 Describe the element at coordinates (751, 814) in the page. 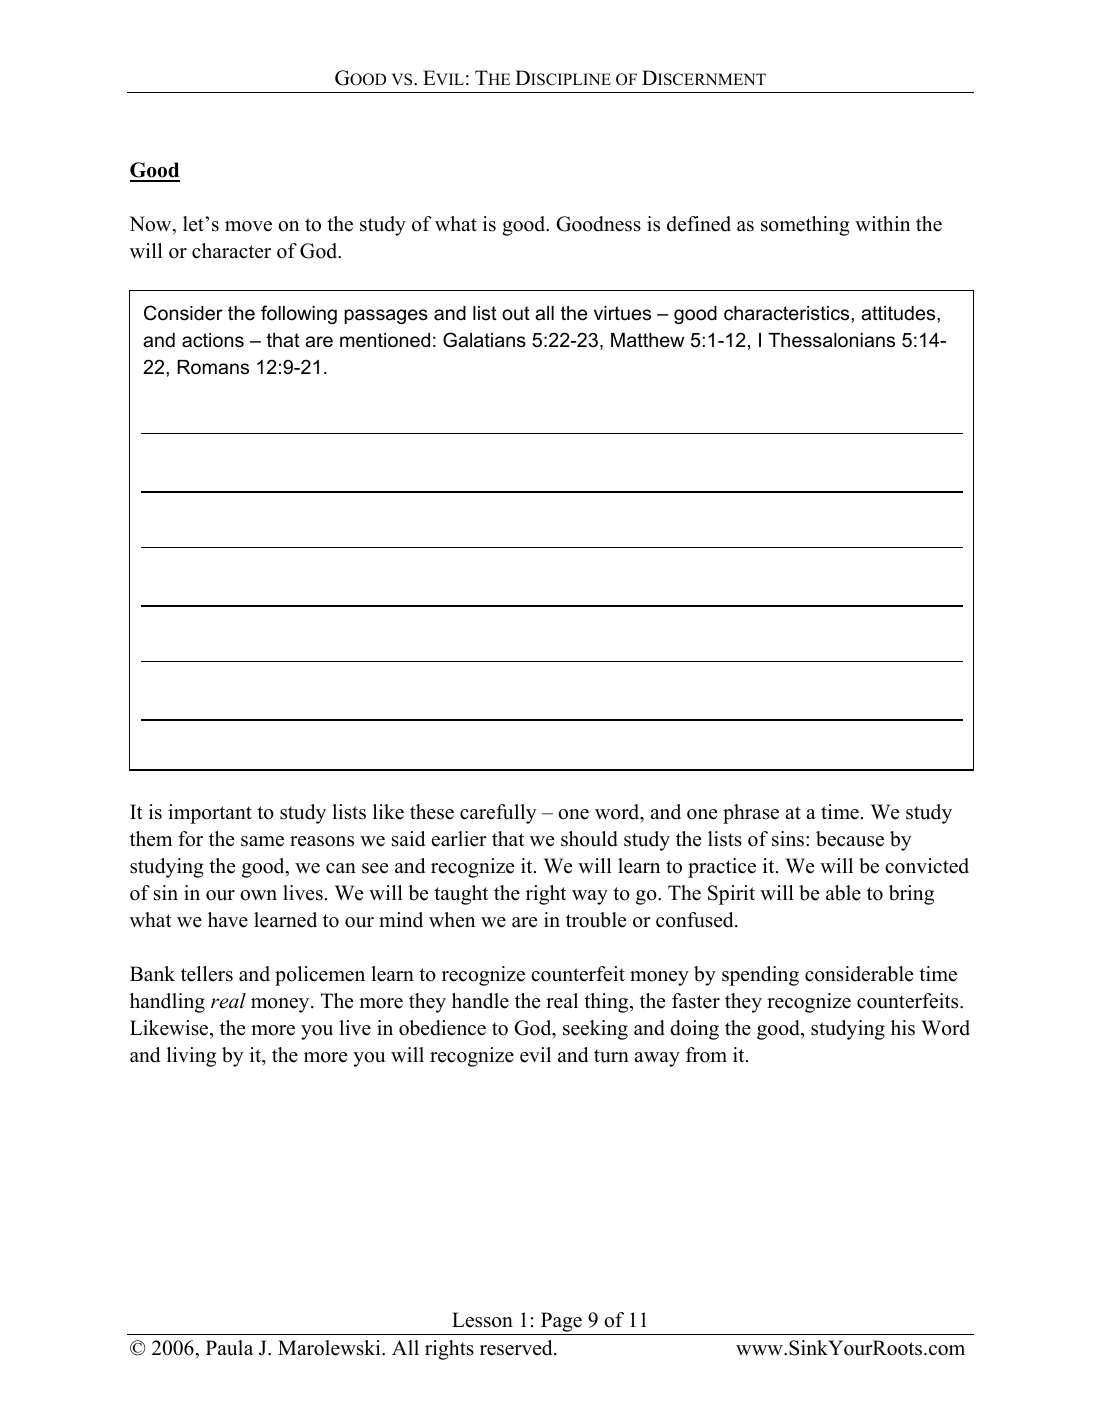

I see `phrase` at that location.
